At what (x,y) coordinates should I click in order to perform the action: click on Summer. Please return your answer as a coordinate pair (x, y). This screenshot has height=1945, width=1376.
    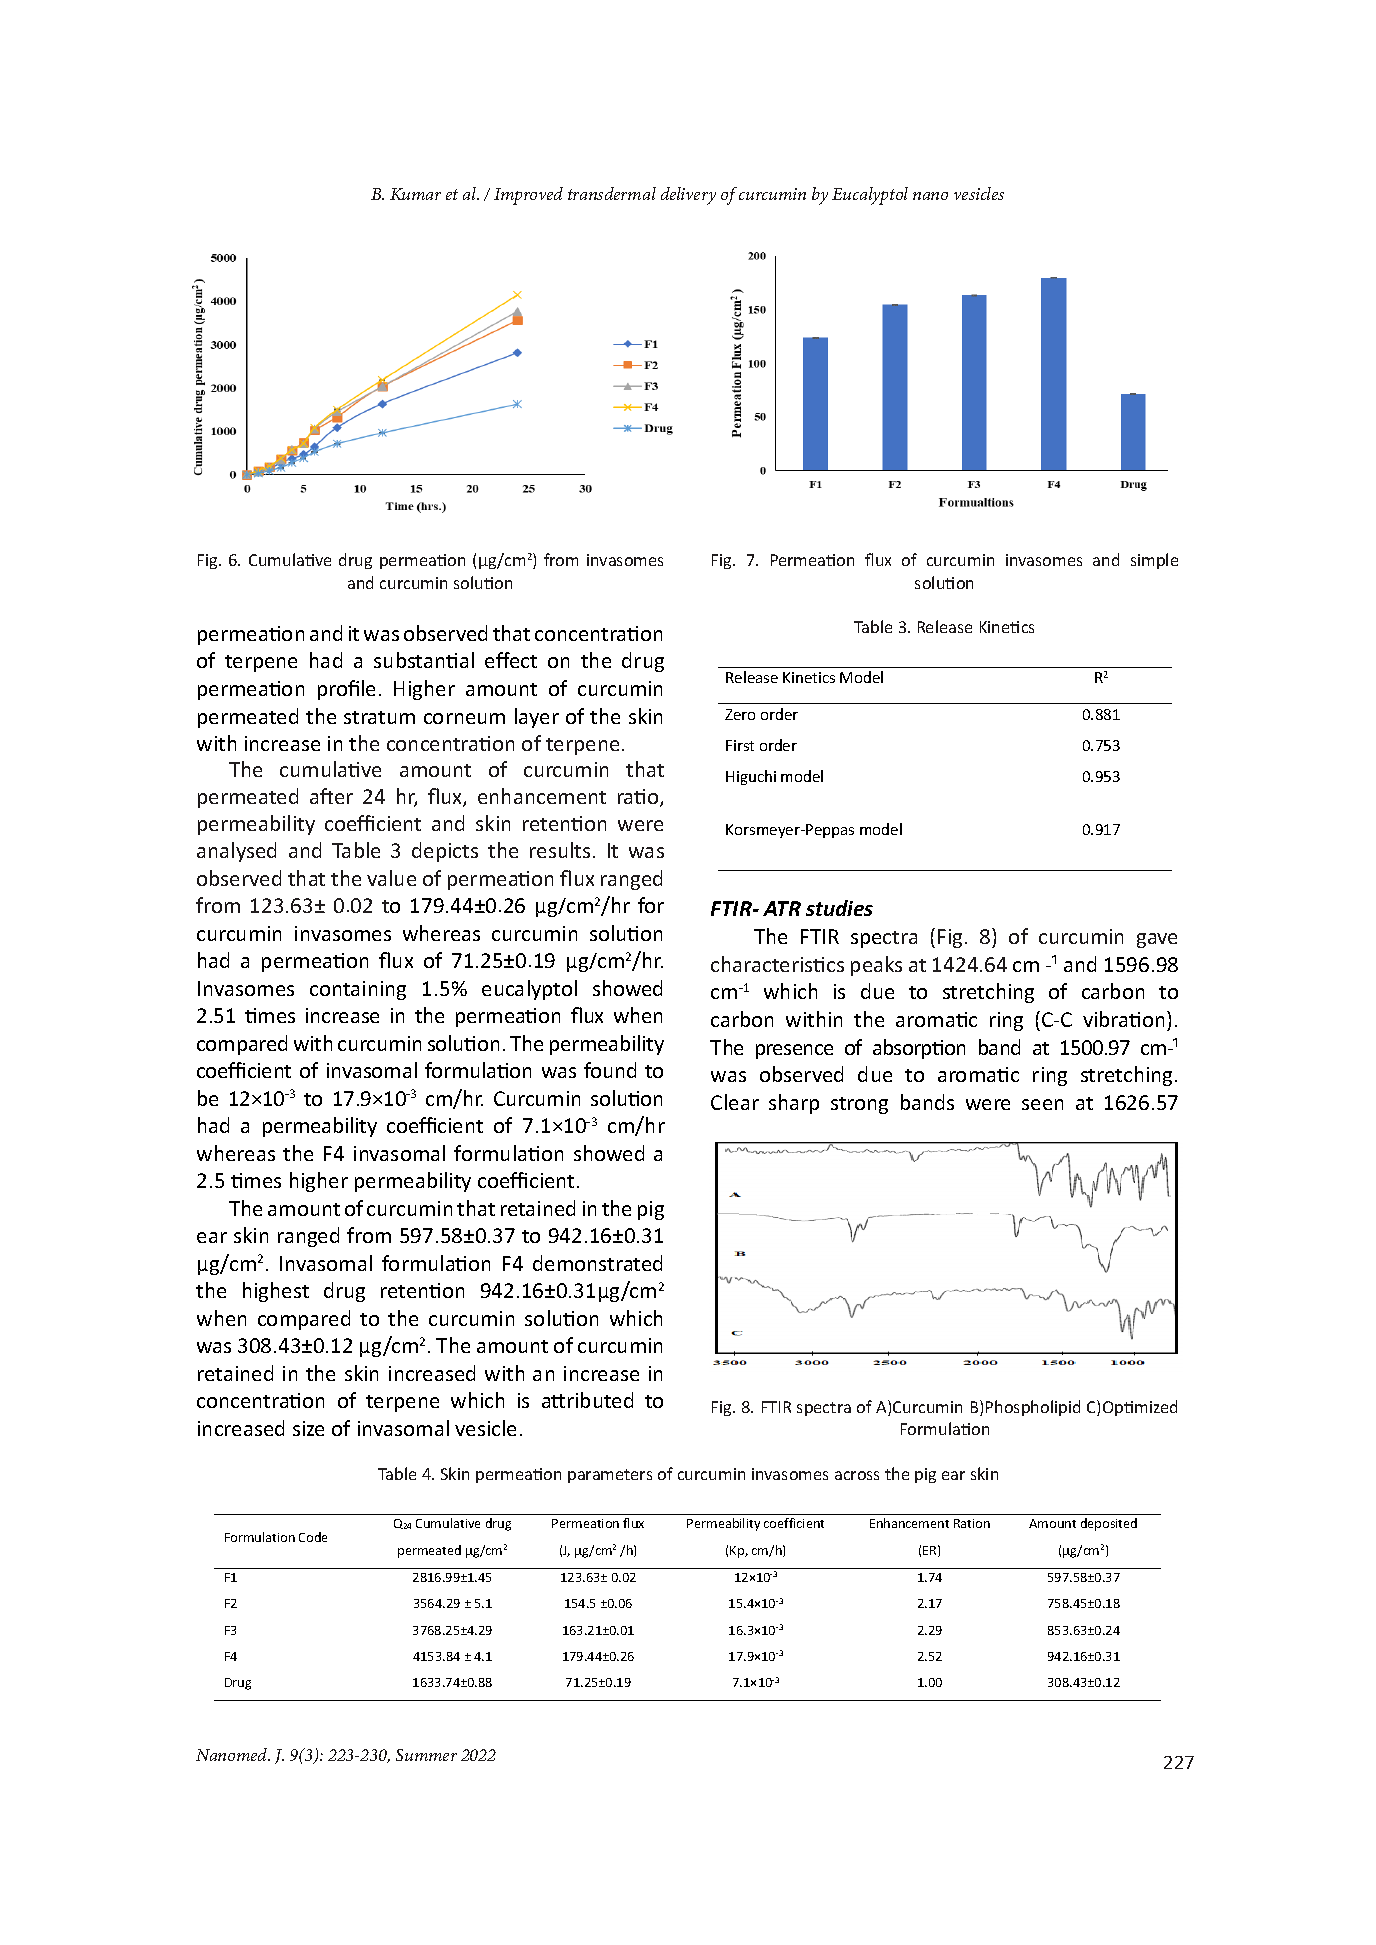
    Looking at the image, I should click on (426, 1755).
